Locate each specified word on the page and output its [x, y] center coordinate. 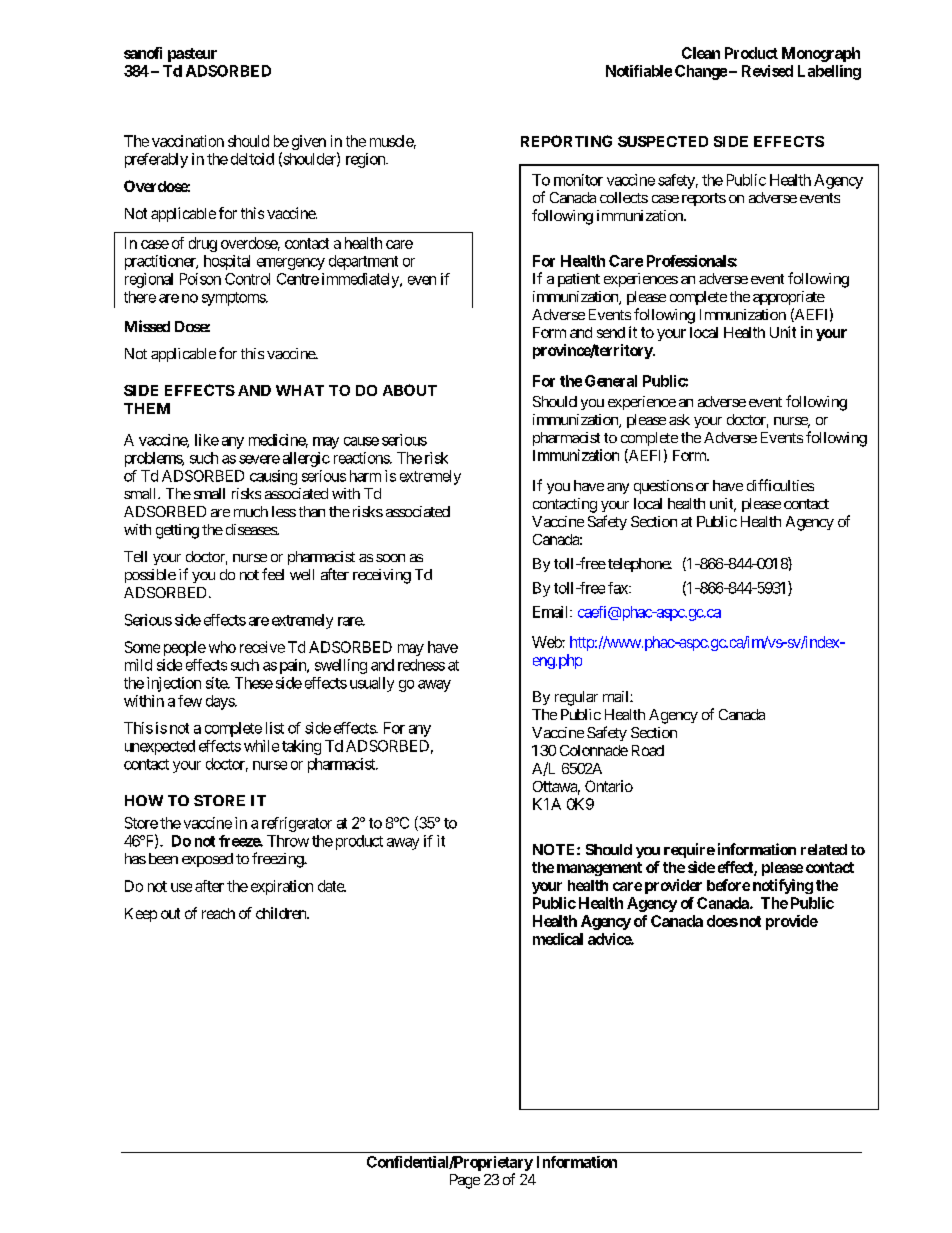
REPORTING [566, 141]
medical [558, 939]
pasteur [192, 55]
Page [465, 1181]
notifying [783, 886]
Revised [767, 71]
